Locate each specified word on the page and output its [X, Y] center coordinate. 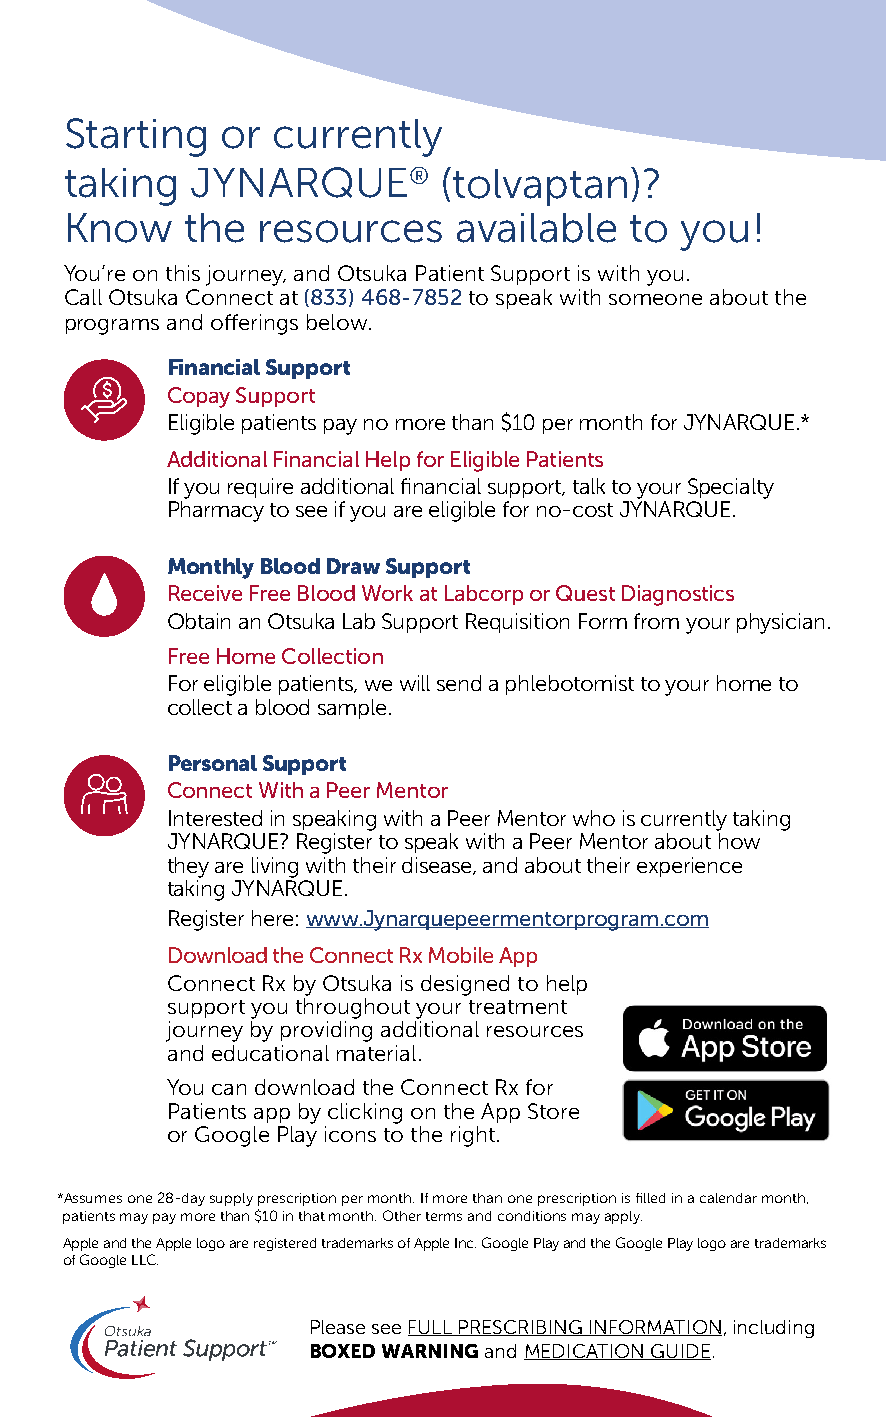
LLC [145, 1259]
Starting [136, 137]
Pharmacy [216, 511]
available [536, 228]
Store [553, 1111]
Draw [353, 566]
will [415, 683]
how [739, 841]
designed [465, 985]
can [229, 1089]
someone [655, 299]
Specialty [731, 488]
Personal [213, 763]
